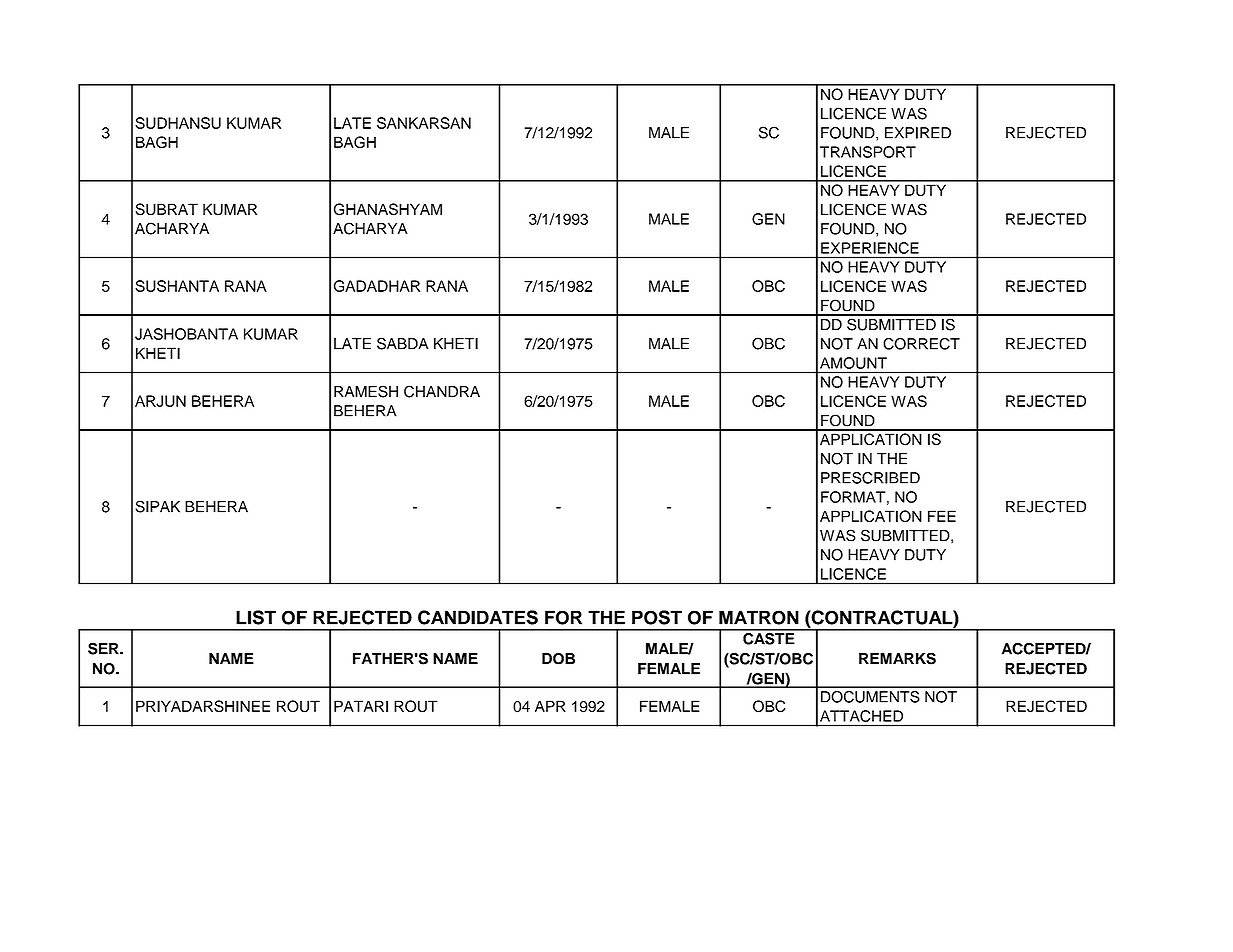 This document has width=1233, height=952. Describe the element at coordinates (366, 391) in the document. I see `RAMESH` at that location.
